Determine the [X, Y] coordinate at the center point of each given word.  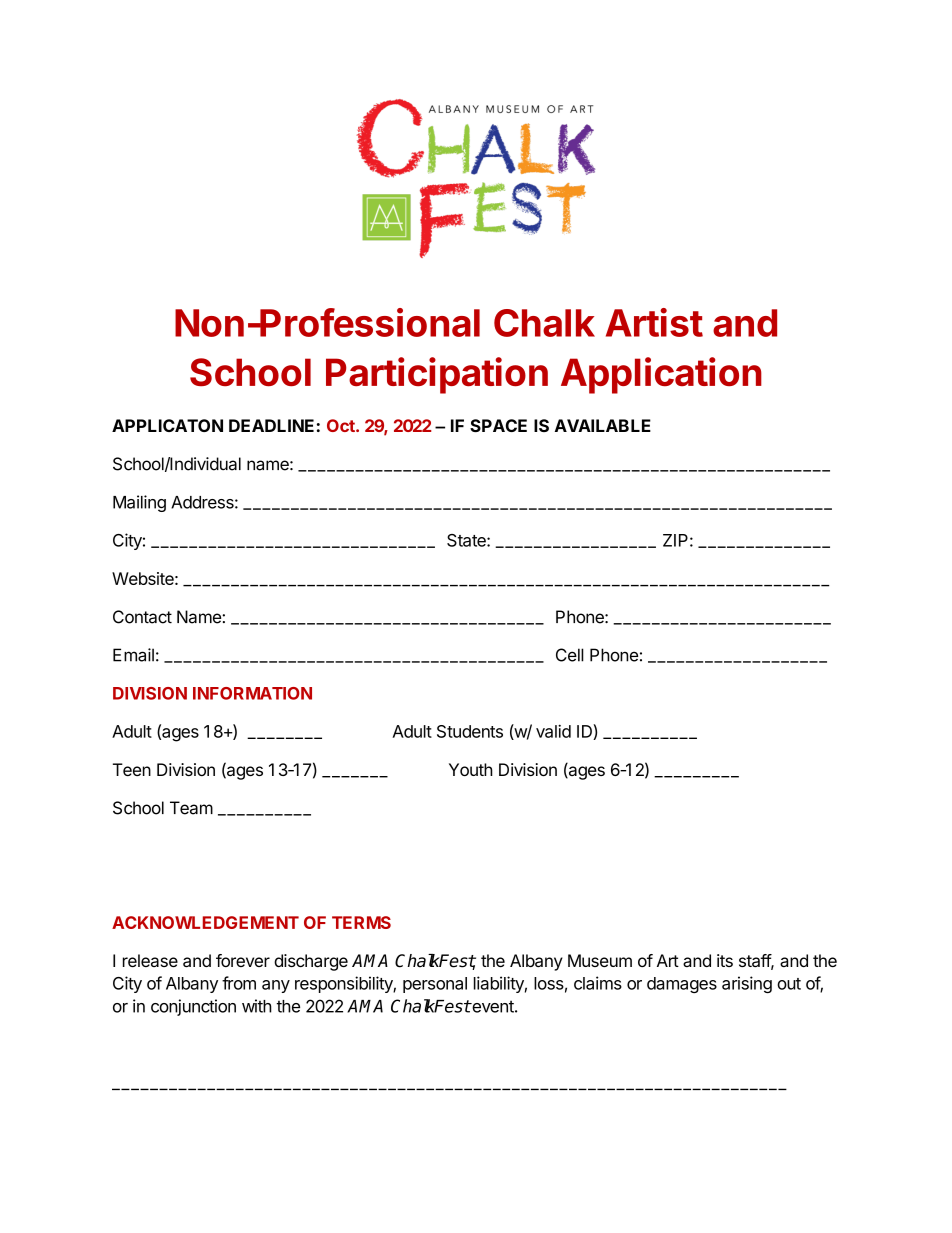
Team [191, 808]
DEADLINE [271, 425]
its [725, 960]
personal [435, 985]
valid [553, 731]
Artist [654, 322]
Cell [570, 655]
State [467, 540]
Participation [437, 375]
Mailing [139, 503]
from [239, 983]
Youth [471, 769]
